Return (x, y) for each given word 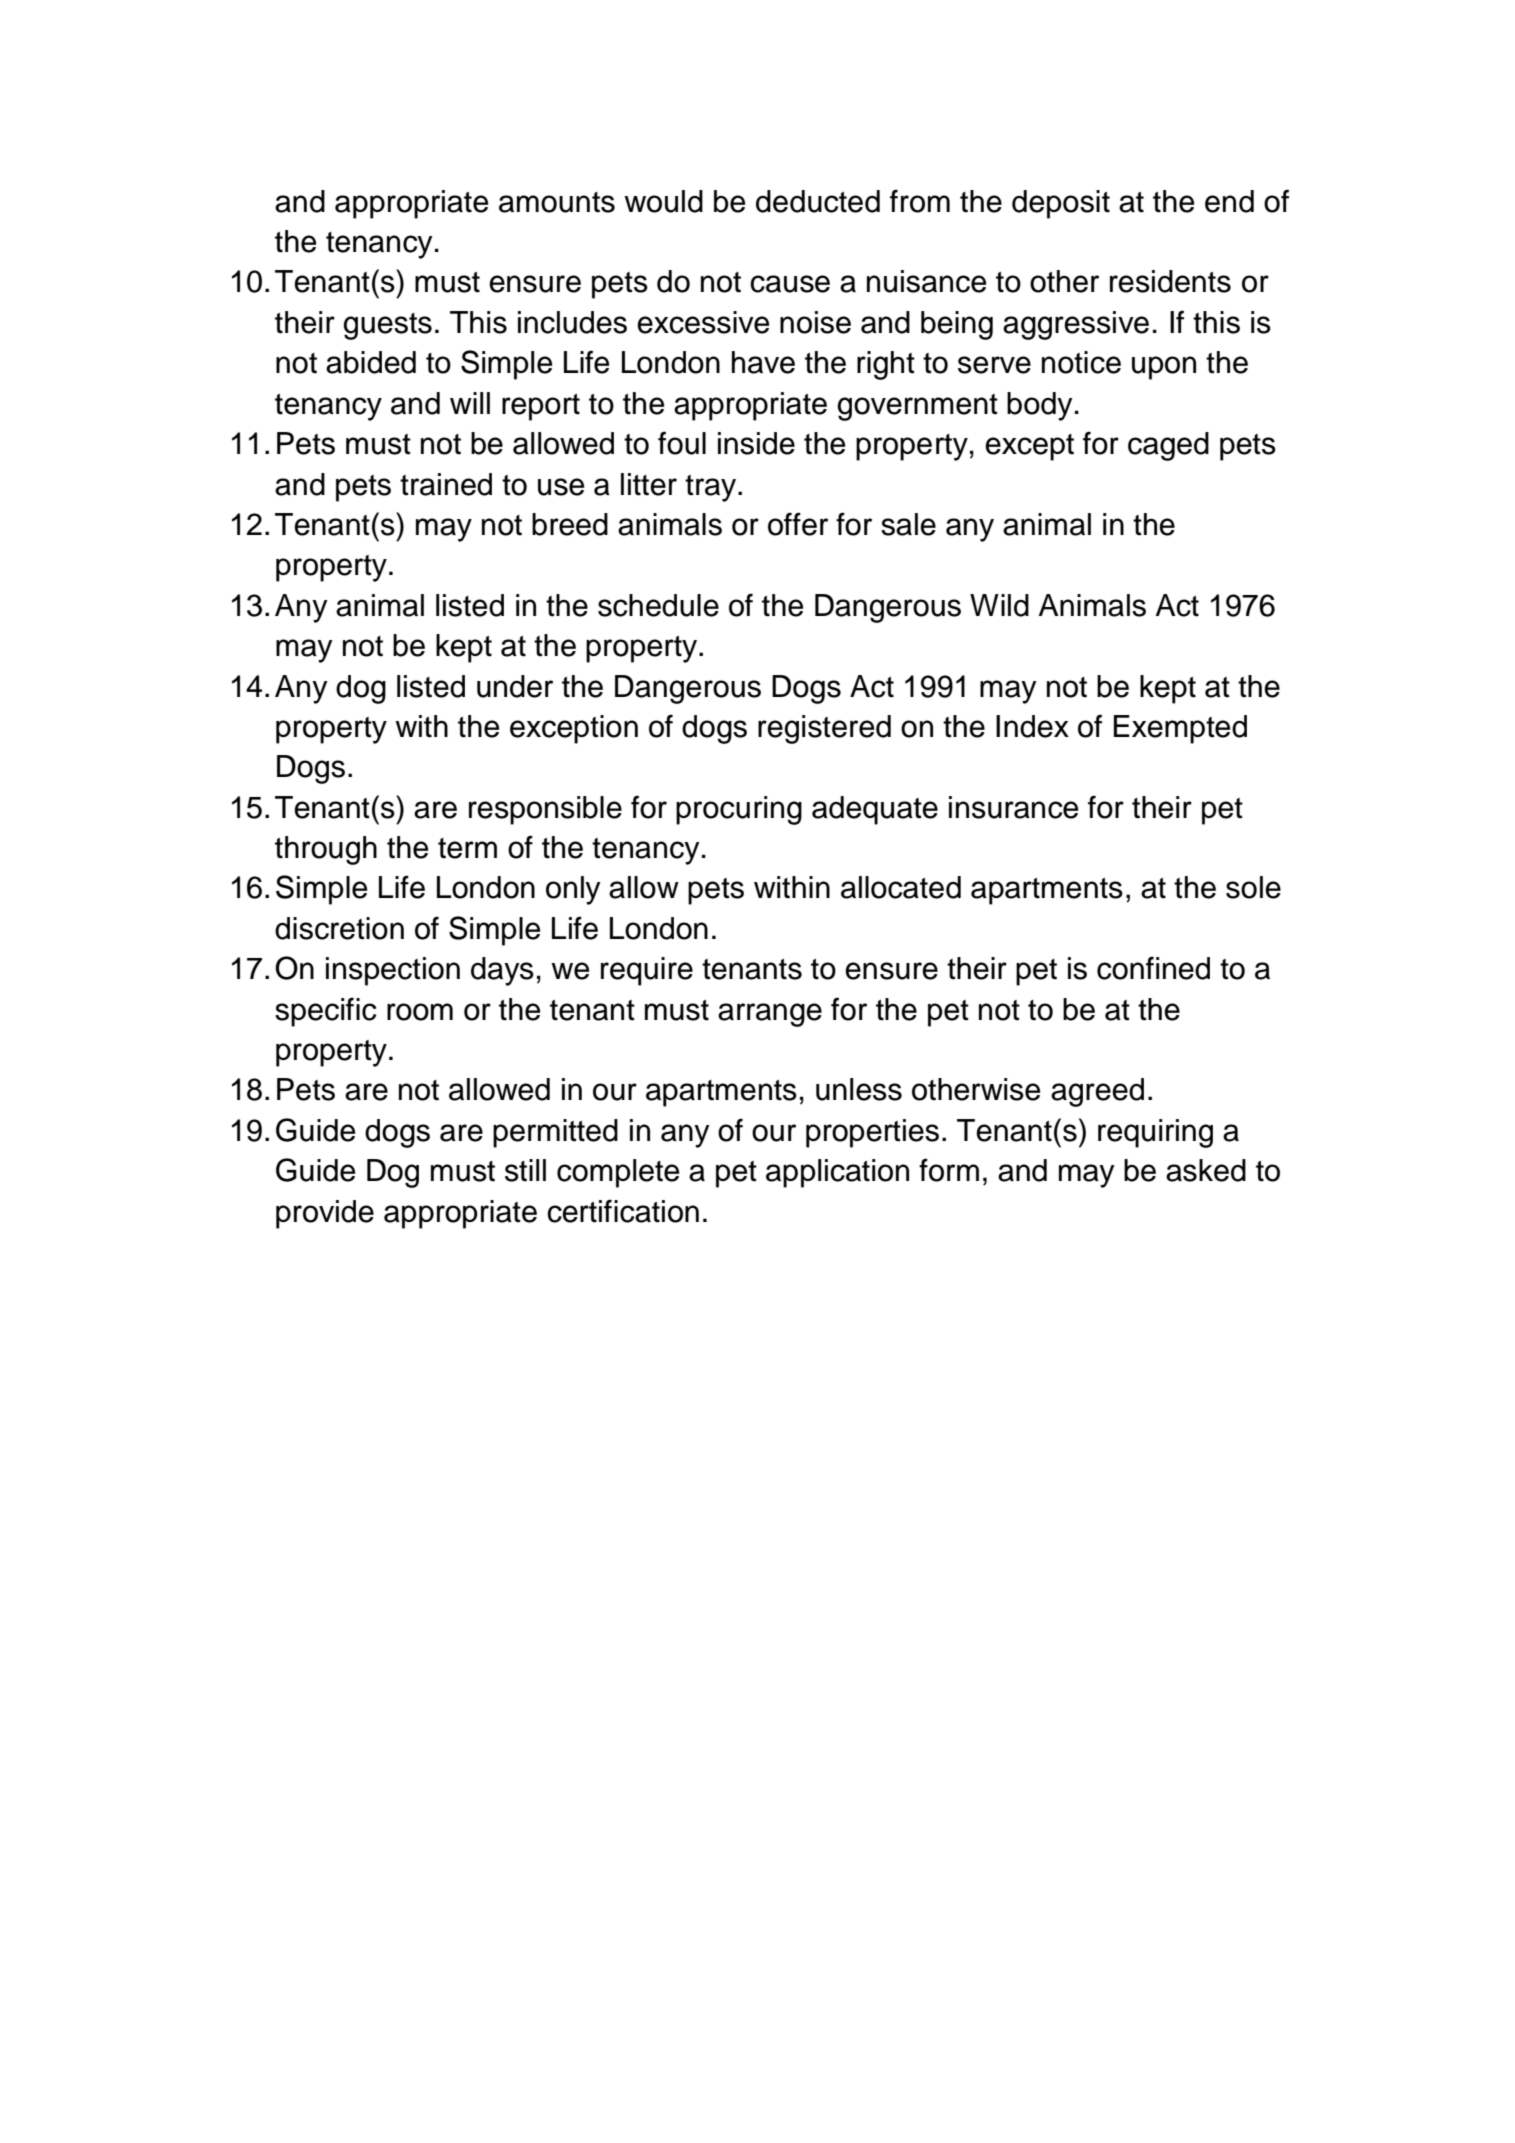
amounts (557, 202)
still (525, 1170)
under (515, 686)
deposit (1061, 204)
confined (1153, 968)
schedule (658, 605)
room (420, 1012)
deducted (818, 201)
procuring (739, 810)
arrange (770, 1015)
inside (756, 443)
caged (1168, 446)
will (470, 403)
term (467, 848)
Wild (999, 605)
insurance (1013, 807)
